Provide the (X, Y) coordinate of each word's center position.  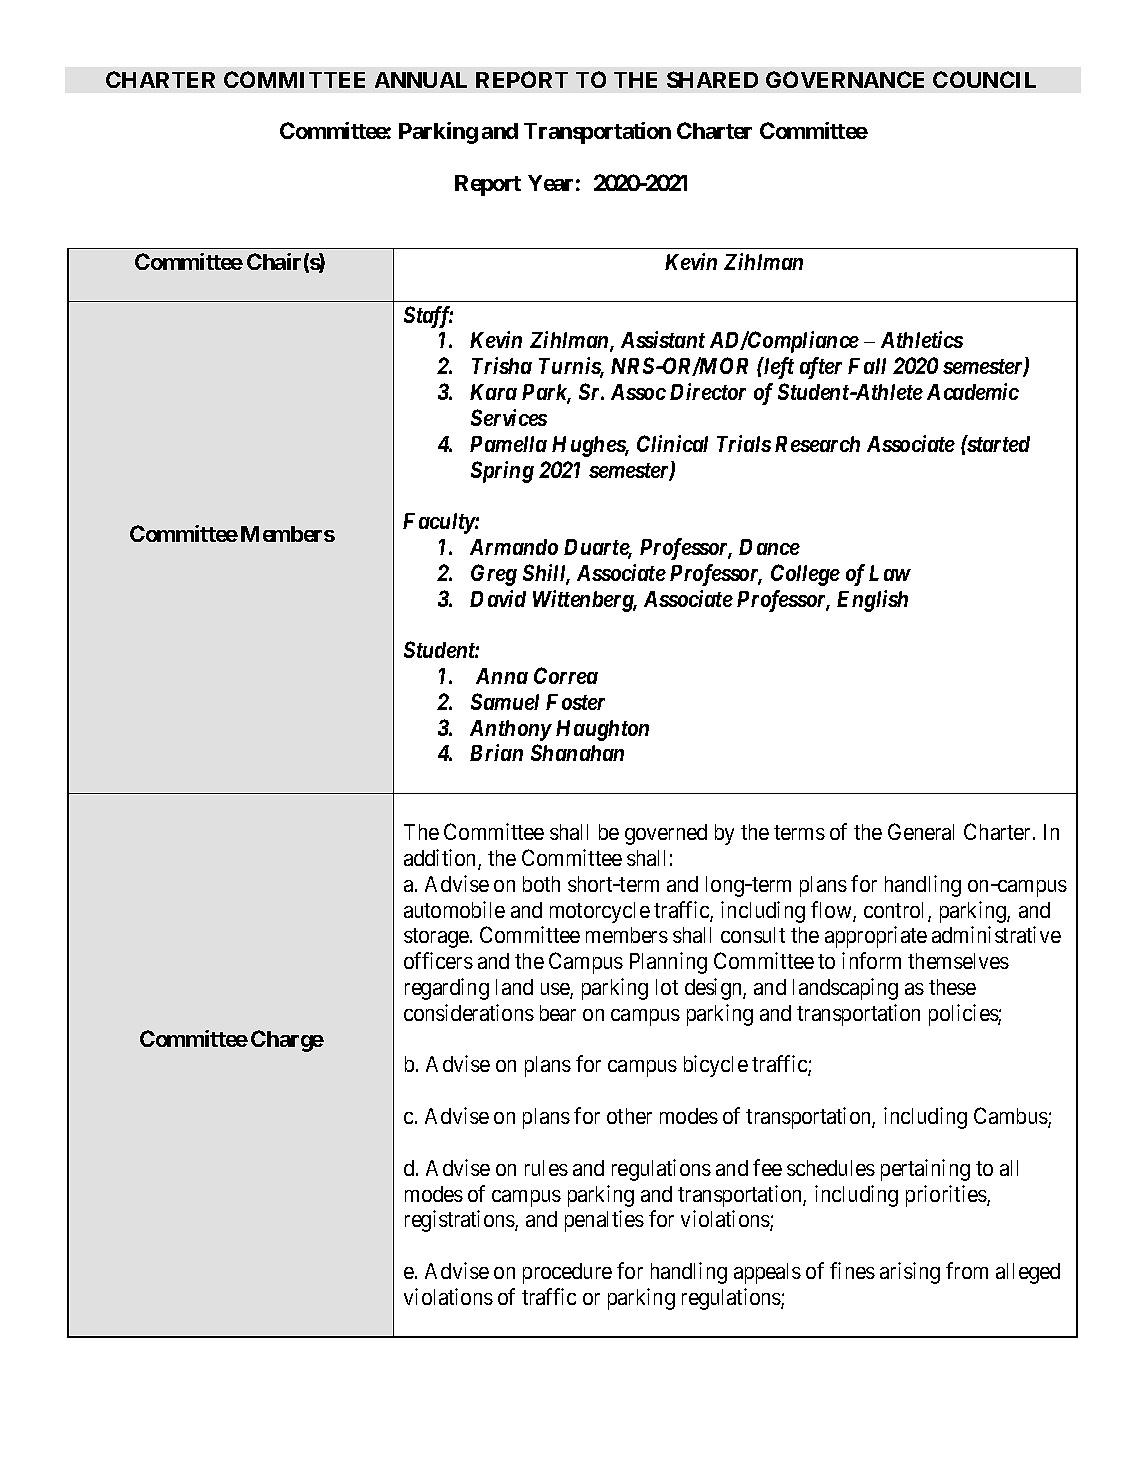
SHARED (712, 79)
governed (666, 834)
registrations (460, 1221)
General (921, 831)
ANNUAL (421, 80)
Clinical (672, 443)
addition (441, 859)
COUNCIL (984, 79)
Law (890, 573)
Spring (502, 472)
